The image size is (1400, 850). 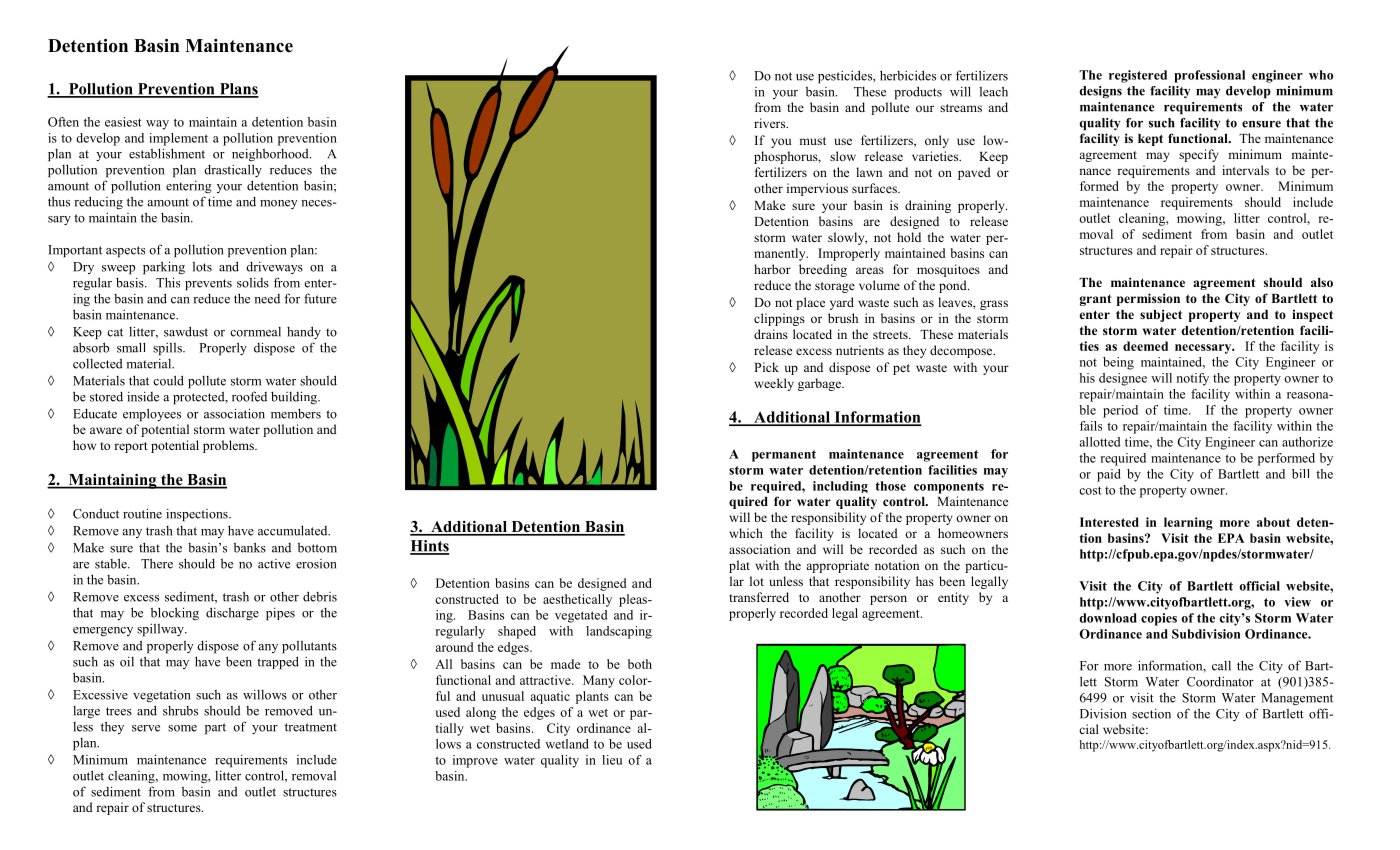 I want to click on rivers, so click(x=771, y=123).
